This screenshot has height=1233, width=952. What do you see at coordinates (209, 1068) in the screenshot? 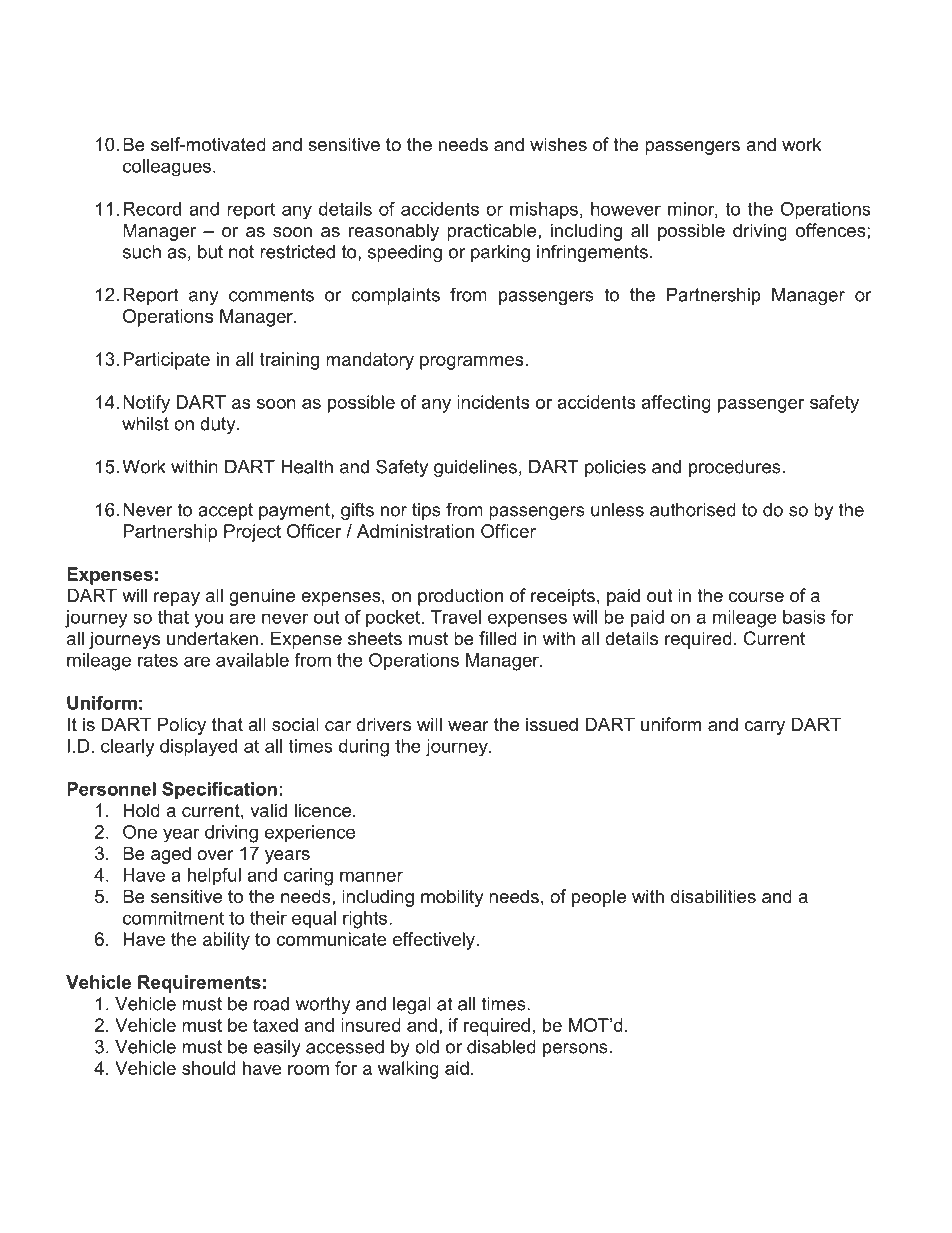
I see `should` at bounding box center [209, 1068].
